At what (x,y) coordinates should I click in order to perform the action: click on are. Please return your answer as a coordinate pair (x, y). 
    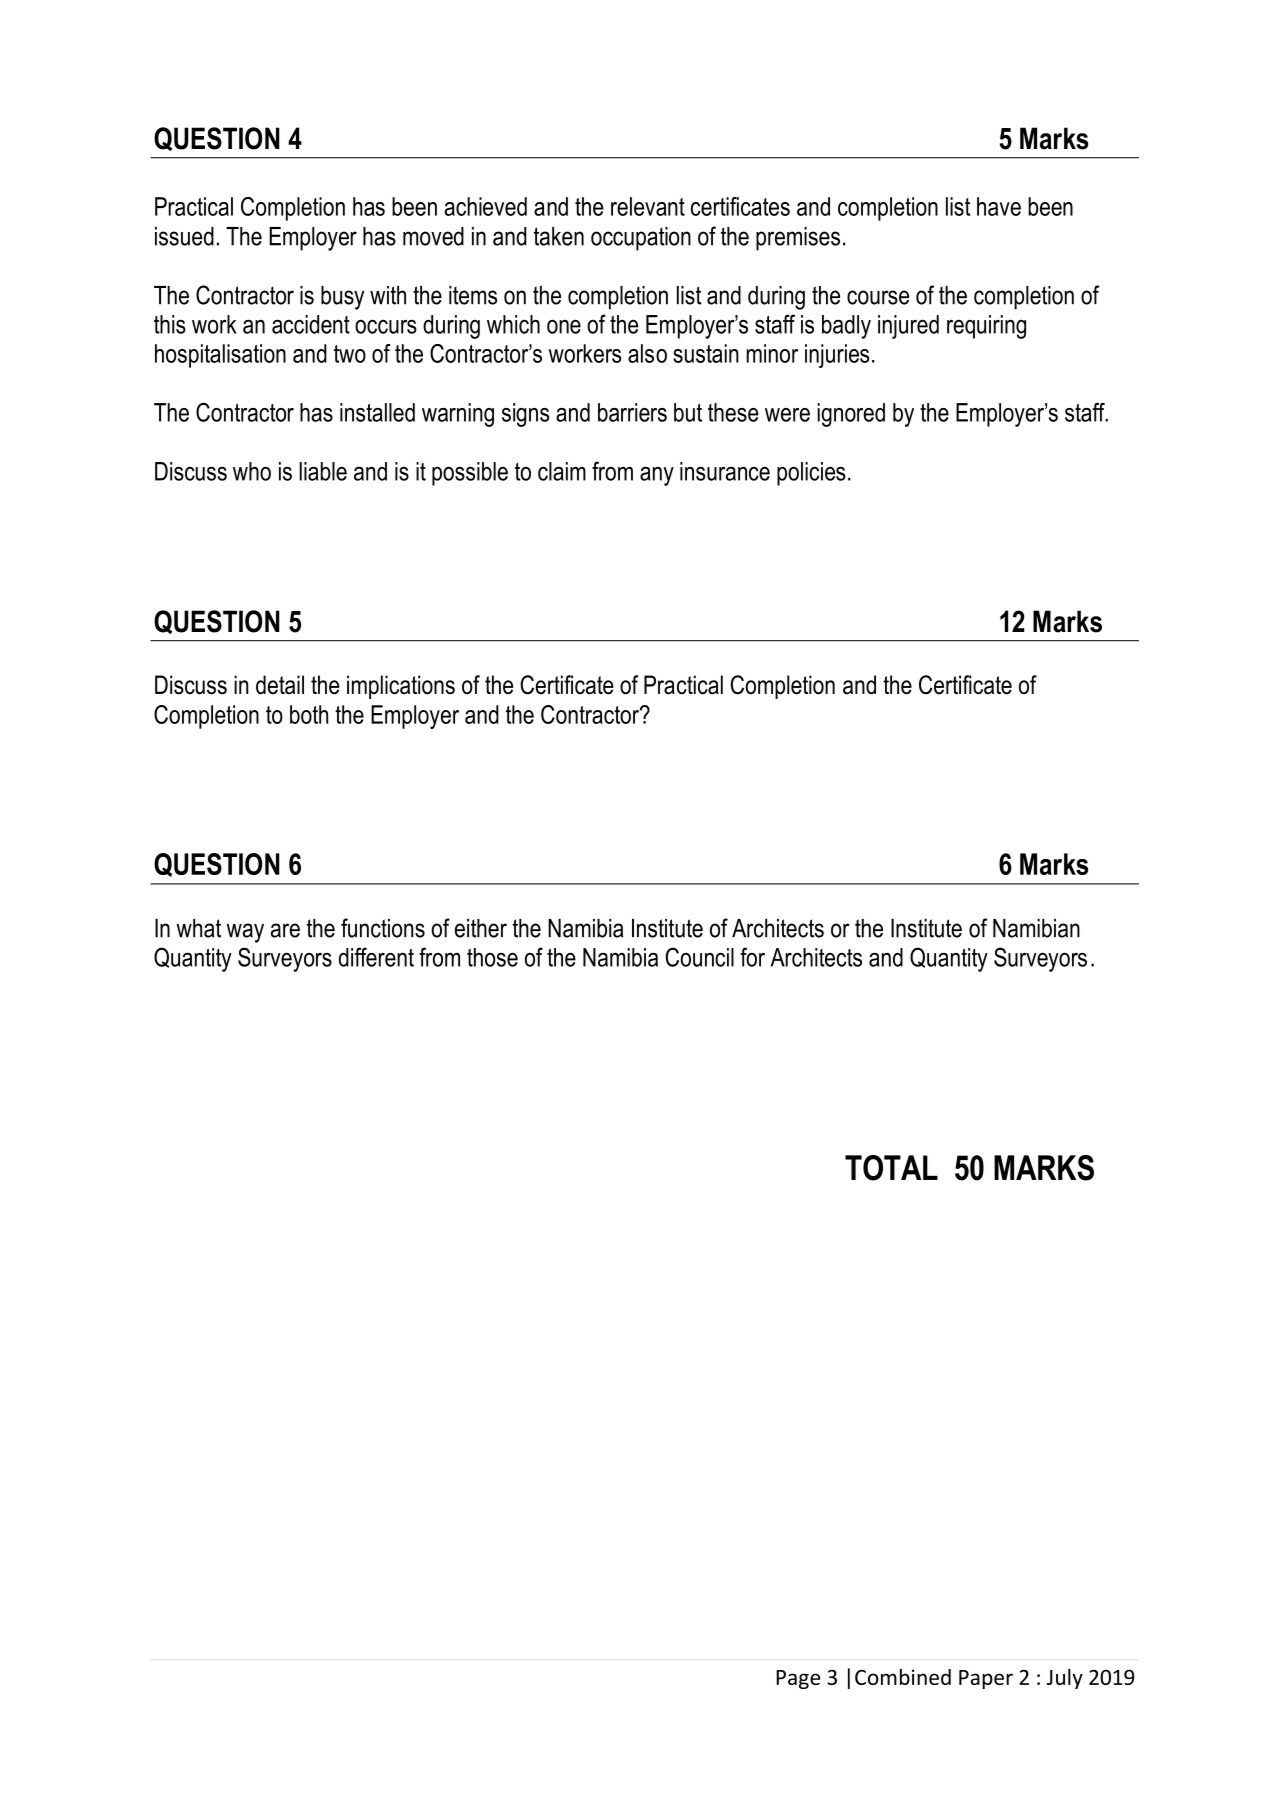
    Looking at the image, I should click on (285, 930).
